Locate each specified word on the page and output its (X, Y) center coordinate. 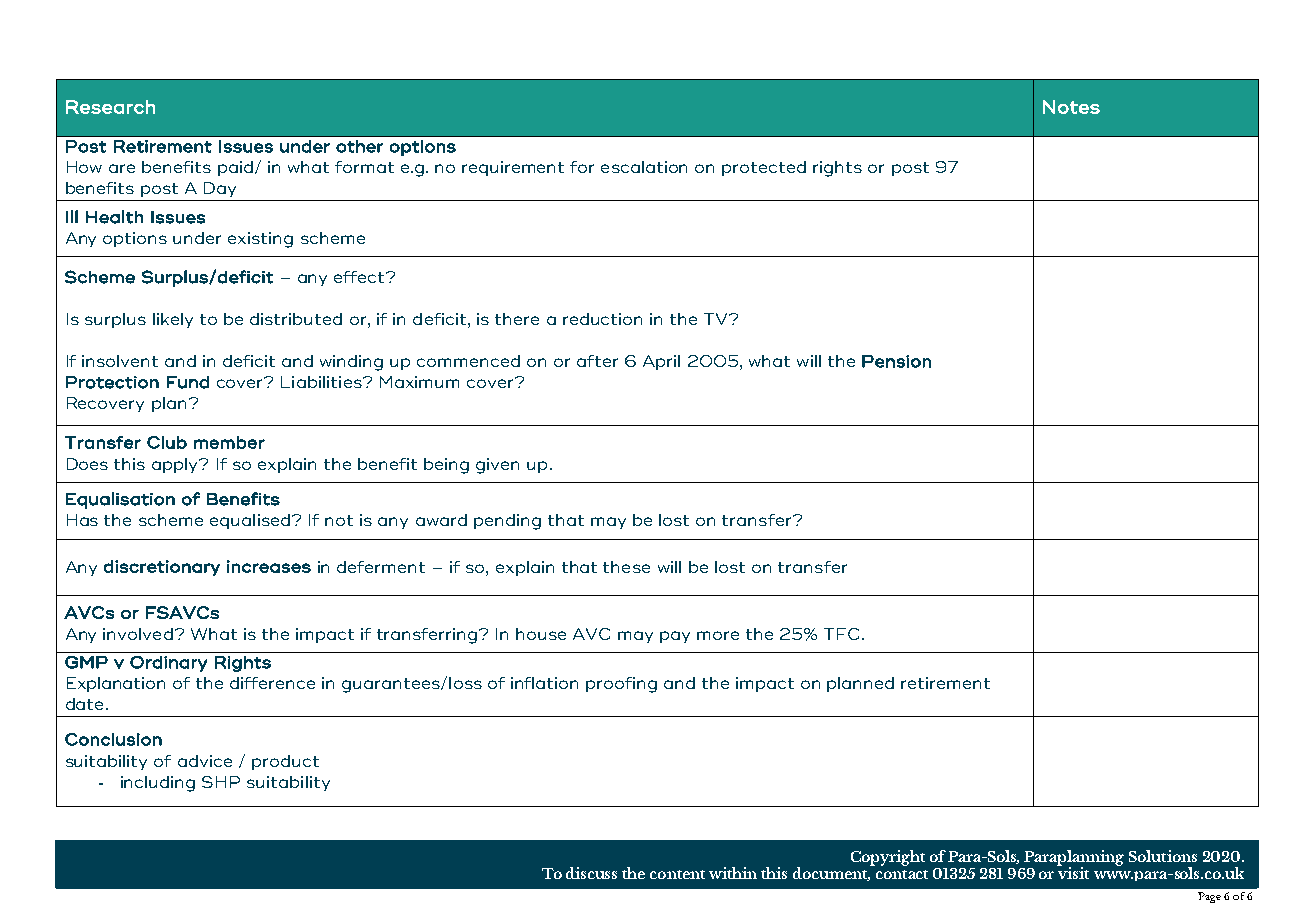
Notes (1071, 107)
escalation (644, 167)
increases (269, 566)
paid (237, 168)
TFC (841, 634)
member (229, 442)
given (497, 466)
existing (260, 240)
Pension (896, 361)
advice (205, 761)
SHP (221, 782)
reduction (602, 319)
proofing (621, 685)
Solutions (1163, 856)
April (661, 362)
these (626, 567)
